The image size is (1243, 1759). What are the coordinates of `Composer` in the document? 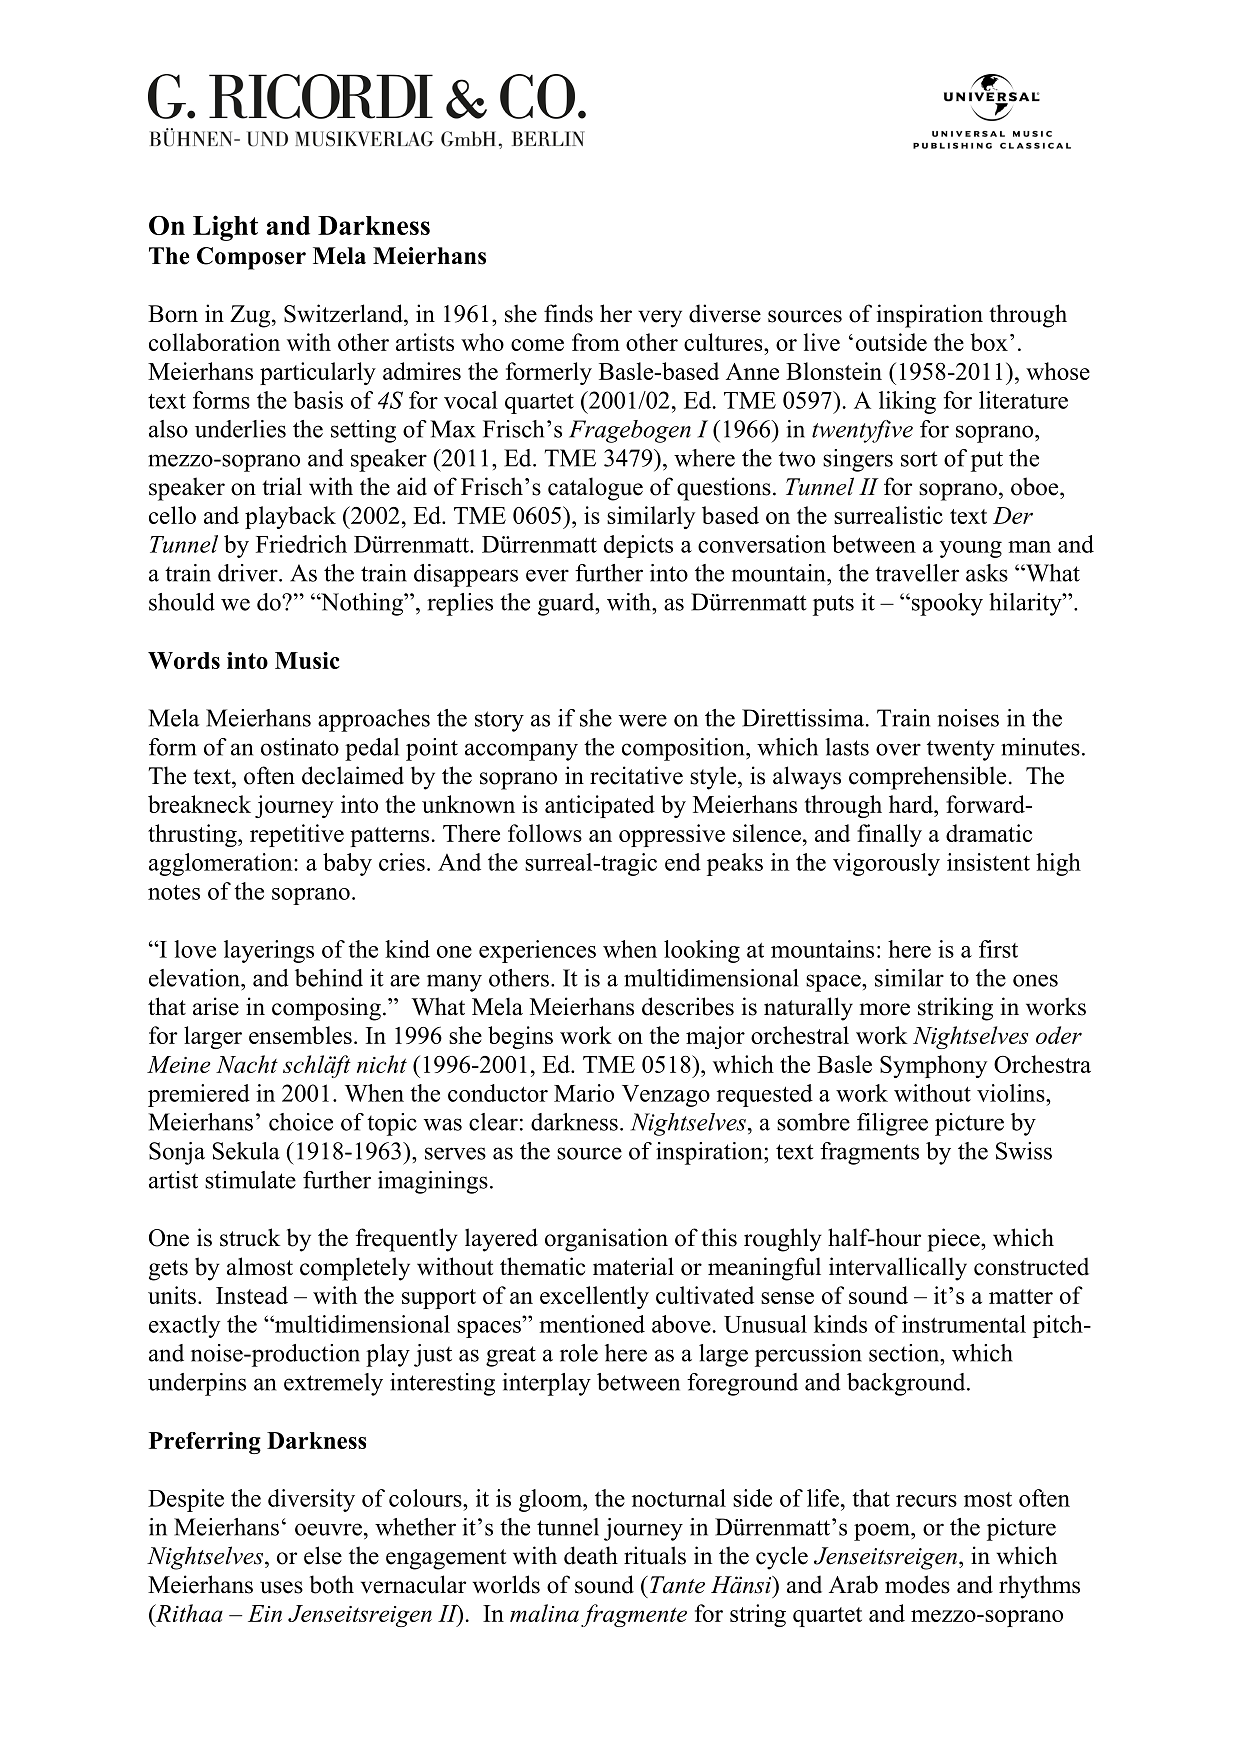 It's located at (251, 258).
